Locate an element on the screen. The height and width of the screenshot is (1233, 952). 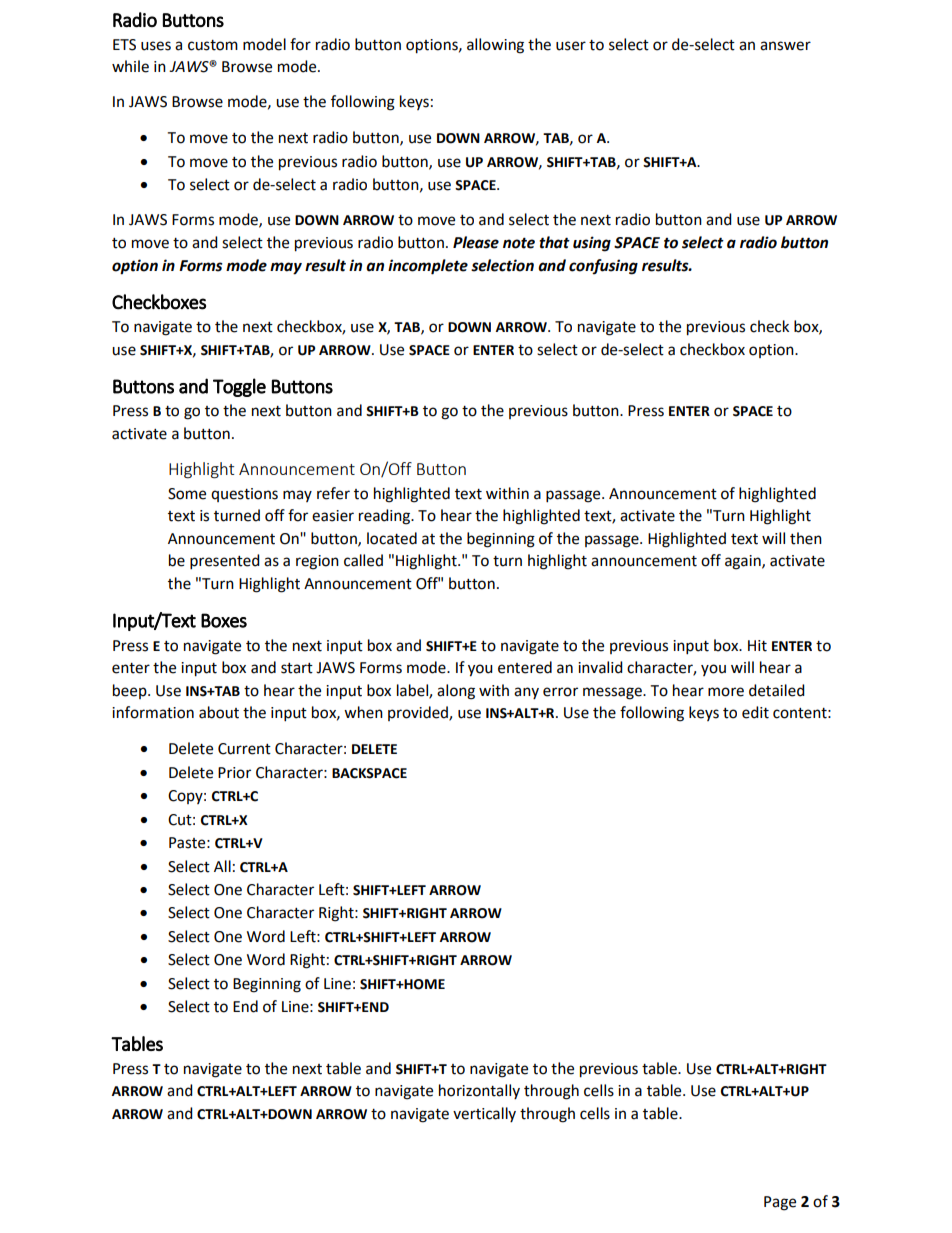
Prior is located at coordinates (234, 773).
